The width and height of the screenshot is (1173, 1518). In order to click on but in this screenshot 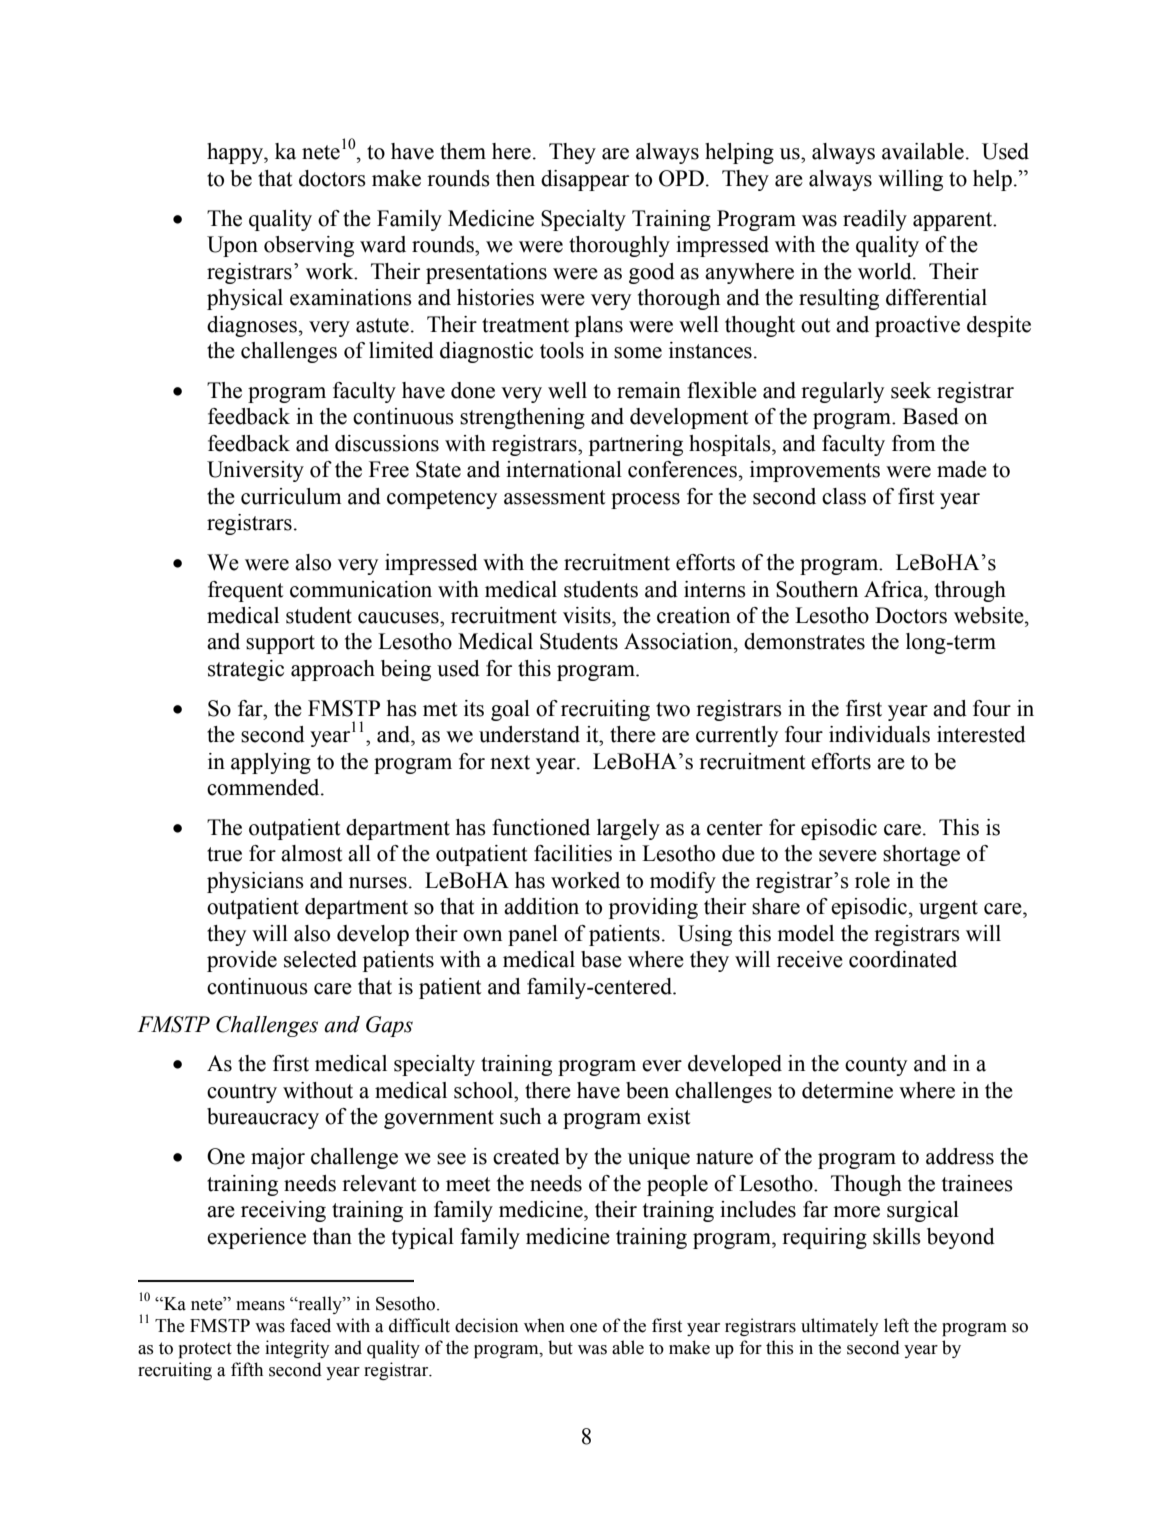, I will do `click(560, 1347)`.
